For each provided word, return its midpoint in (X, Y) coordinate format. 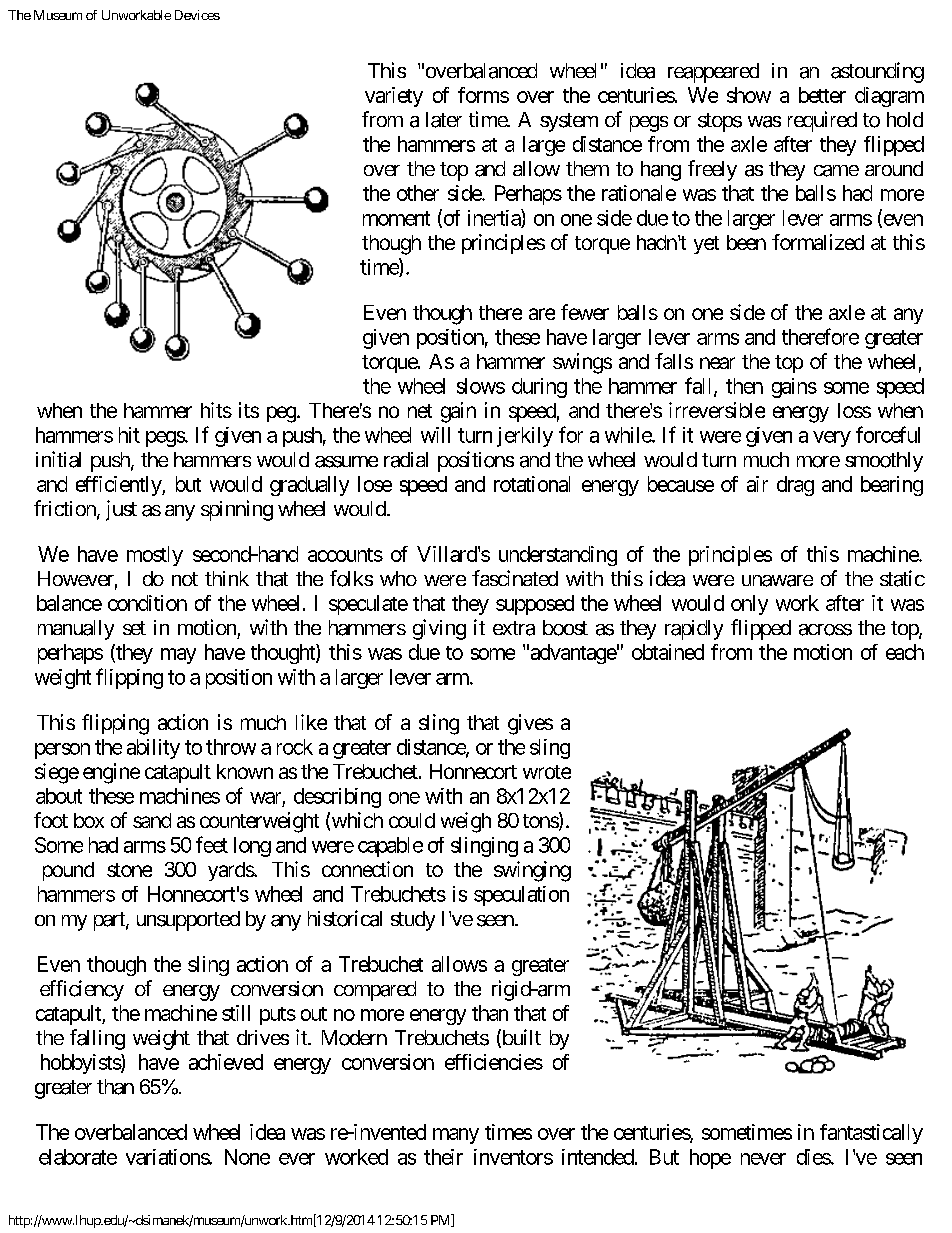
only (749, 605)
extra (514, 628)
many (456, 1136)
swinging (532, 871)
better (822, 95)
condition (147, 603)
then (744, 386)
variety (394, 97)
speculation (521, 896)
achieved (226, 1062)
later (444, 120)
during (539, 388)
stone (129, 870)
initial (58, 459)
